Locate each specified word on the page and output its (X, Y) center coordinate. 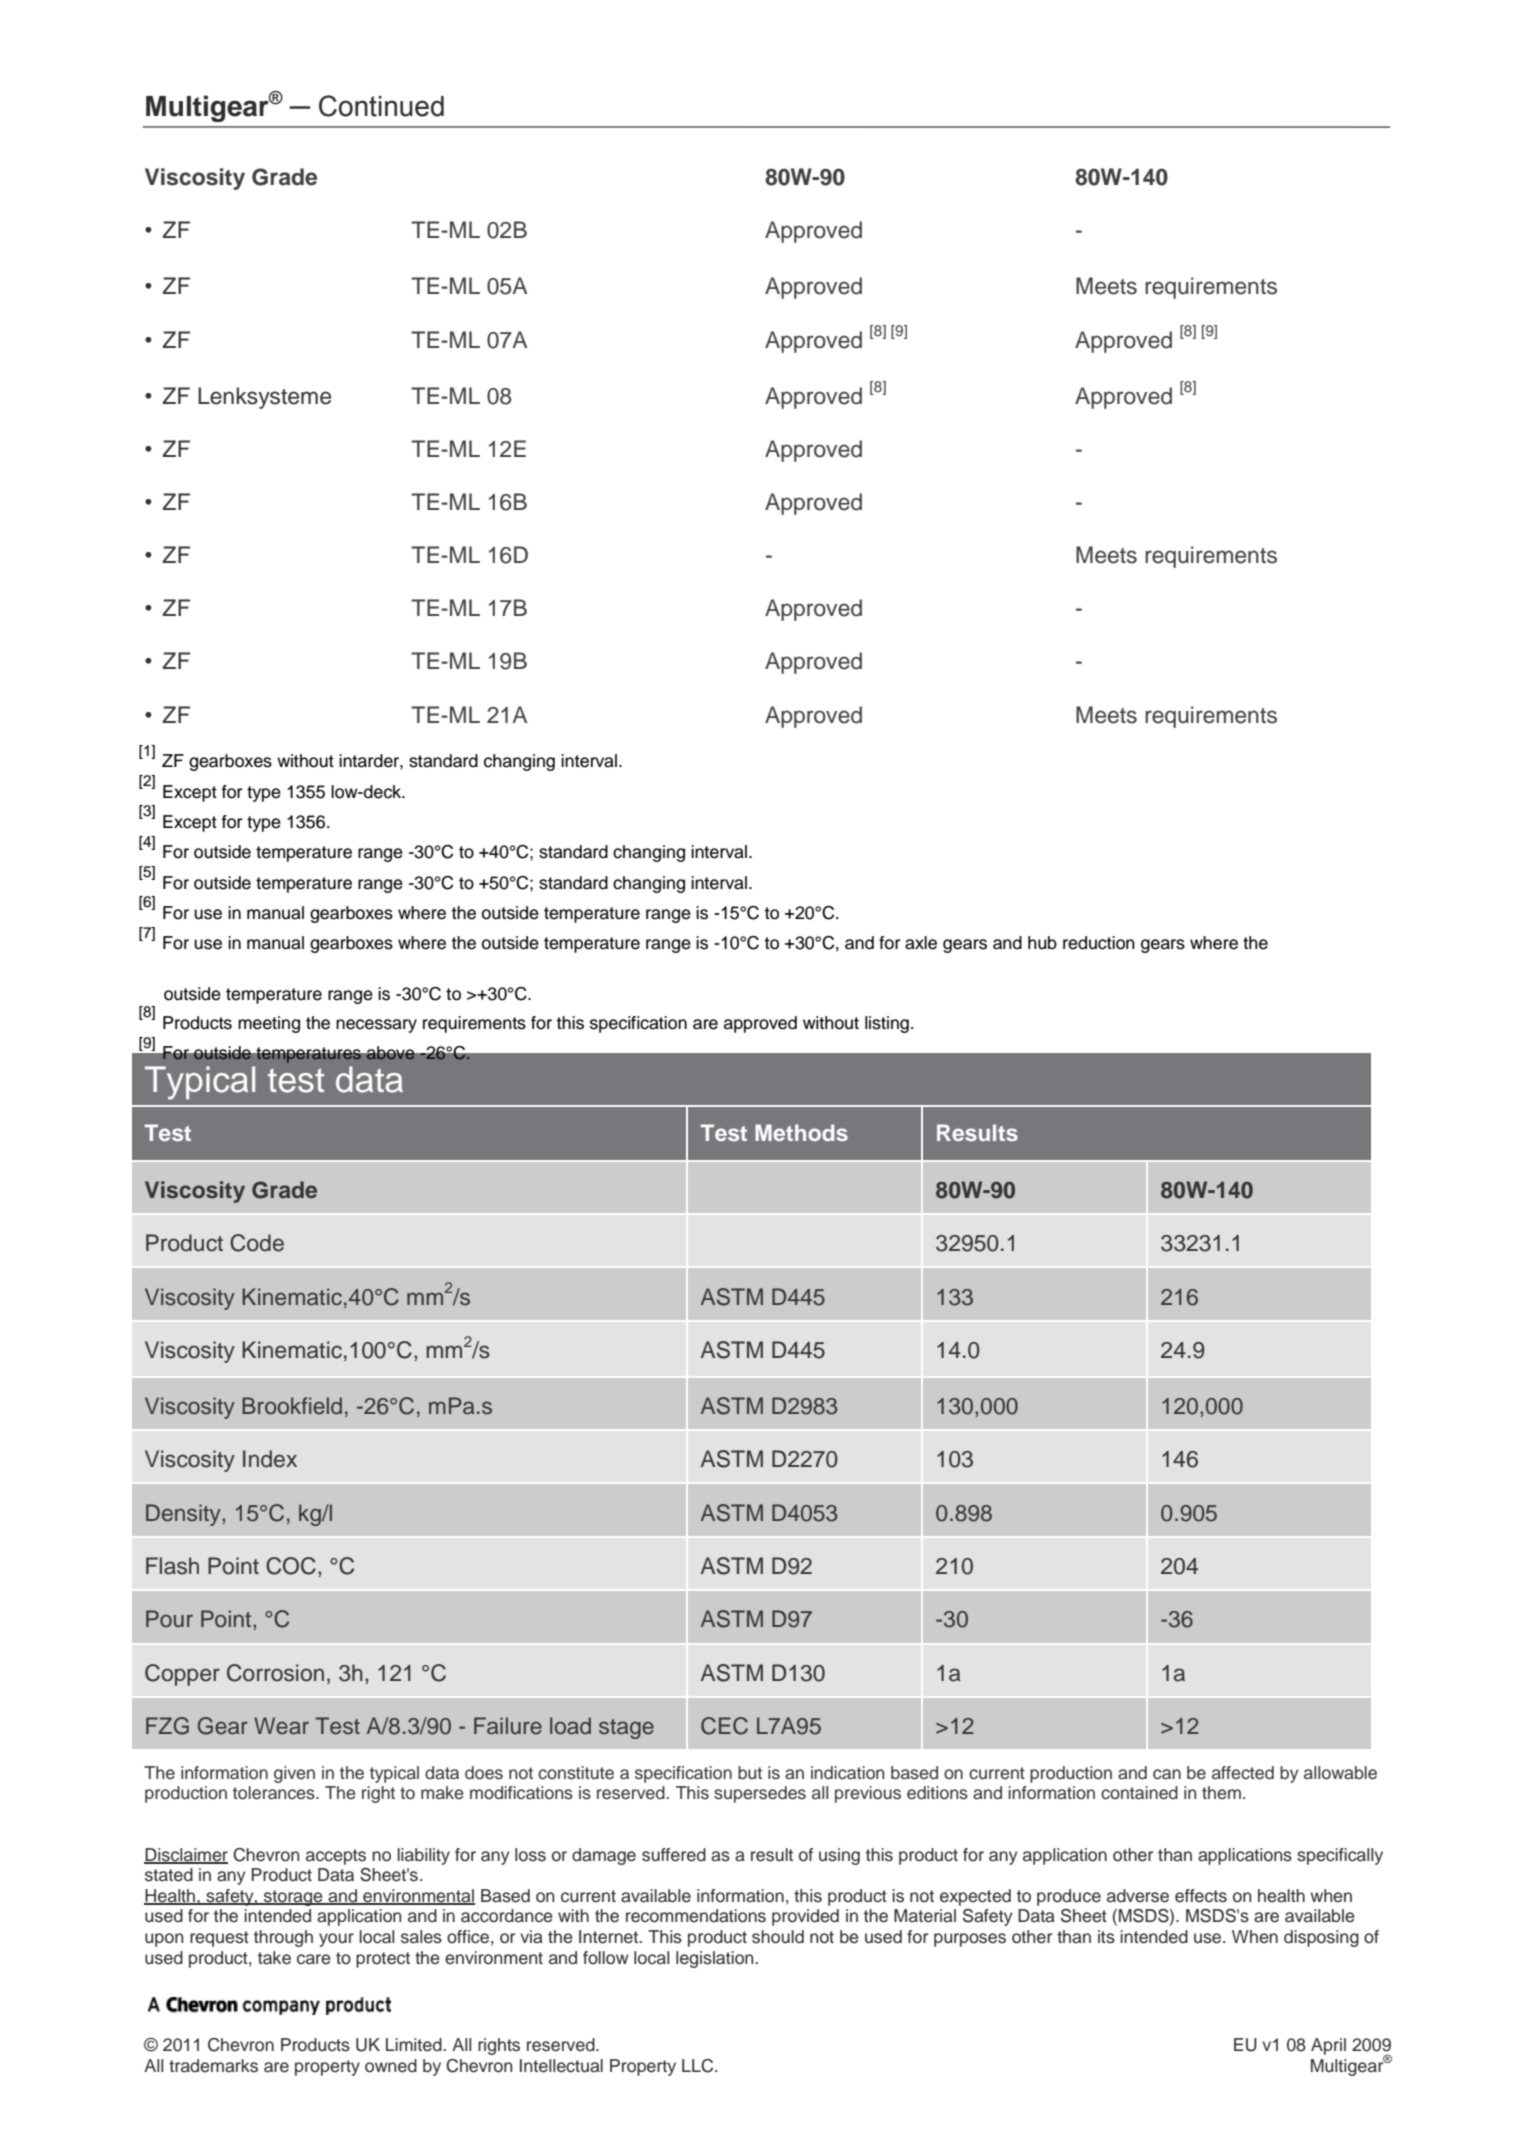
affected (1243, 1773)
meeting (269, 1024)
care (314, 1959)
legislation (714, 1959)
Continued (381, 106)
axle (921, 943)
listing (887, 1024)
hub (1042, 943)
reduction (1099, 943)
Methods (801, 1132)
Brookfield (292, 1406)
